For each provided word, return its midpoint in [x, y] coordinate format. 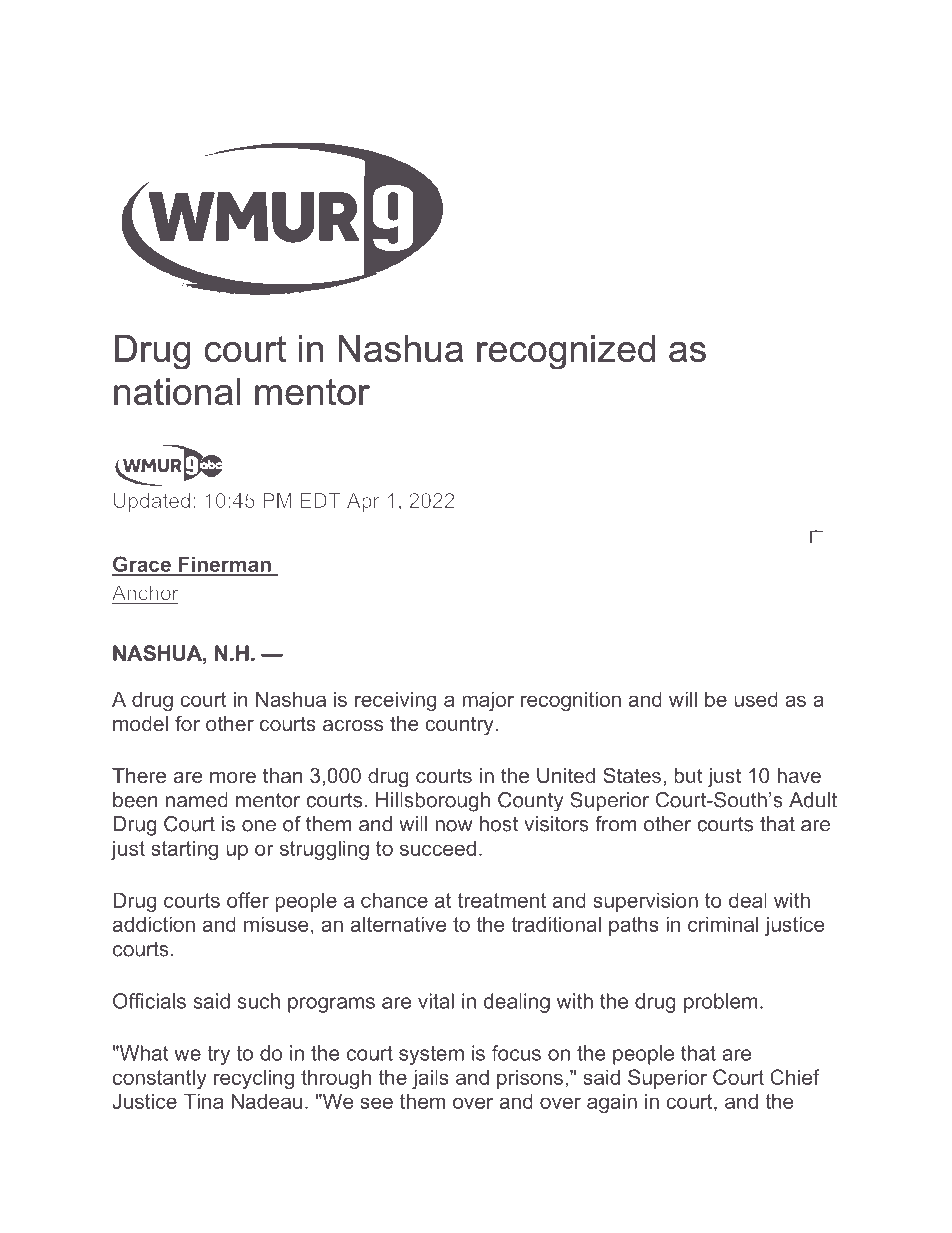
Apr [363, 502]
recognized [566, 352]
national [177, 391]
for [187, 723]
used [756, 699]
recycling [254, 1079]
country [460, 726]
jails [430, 1079]
